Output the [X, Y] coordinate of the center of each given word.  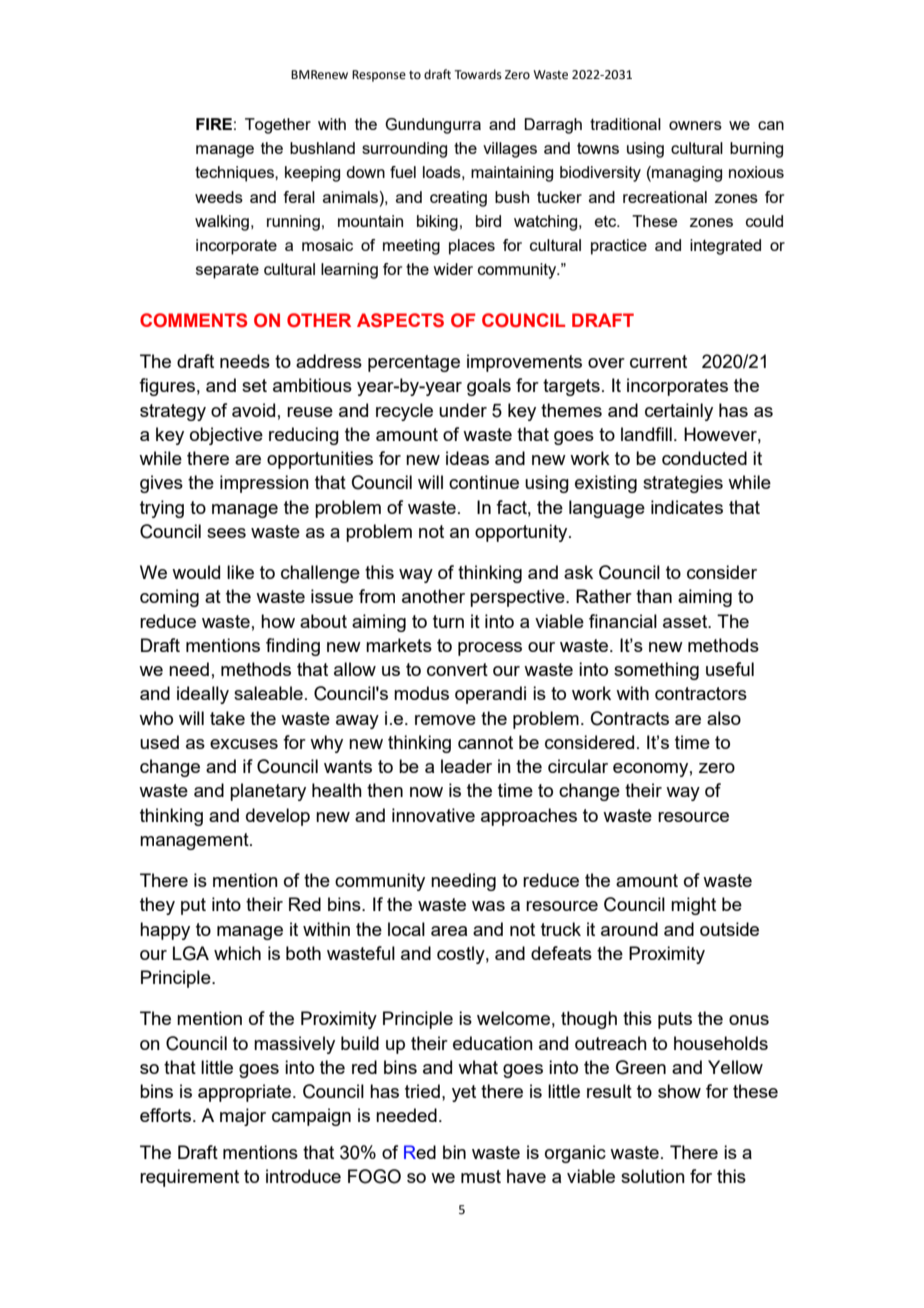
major [243, 1117]
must [481, 1176]
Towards [478, 74]
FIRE [214, 124]
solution [653, 1176]
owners [695, 125]
